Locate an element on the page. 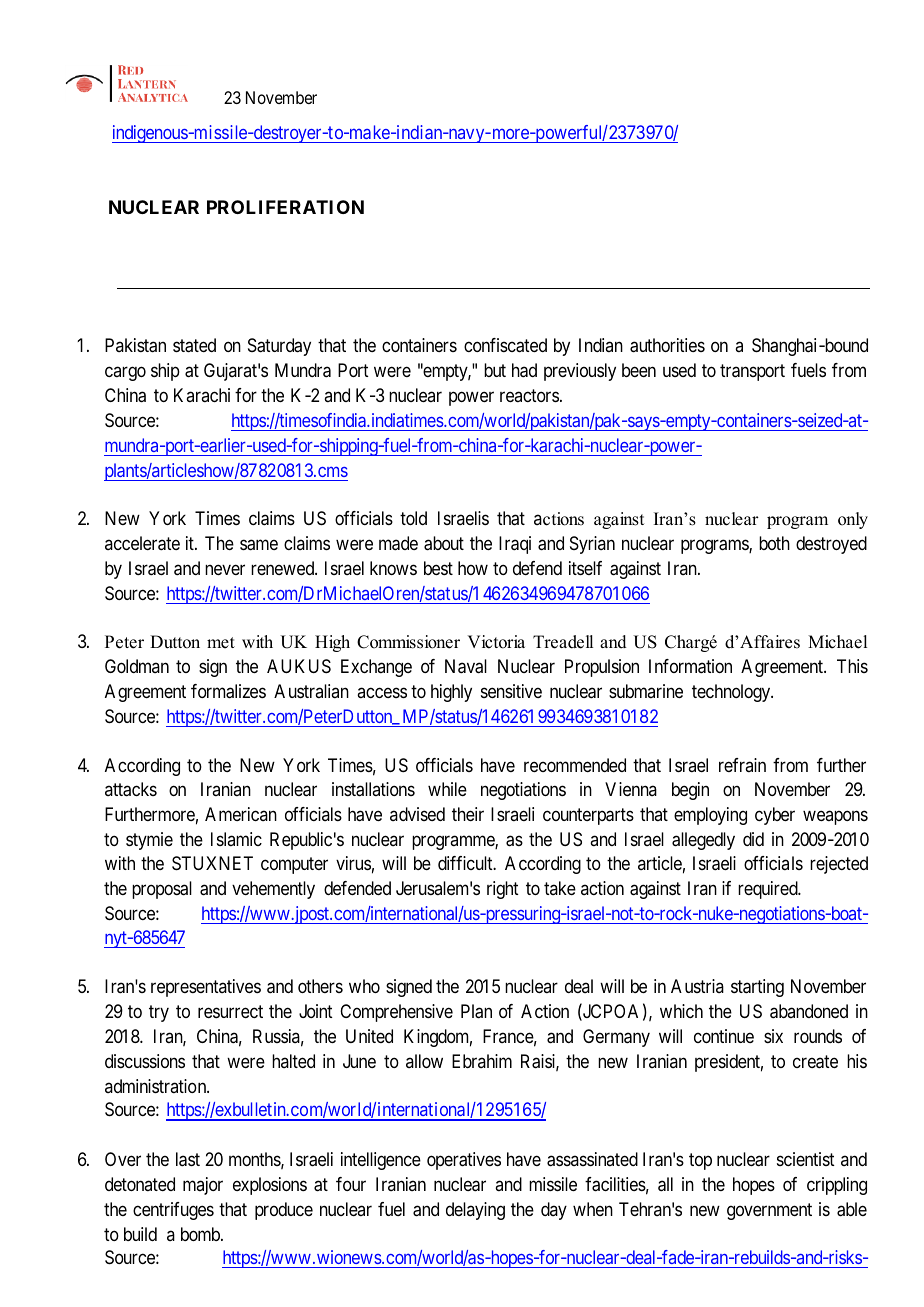 The image size is (924, 1307). major is located at coordinates (203, 1186).
